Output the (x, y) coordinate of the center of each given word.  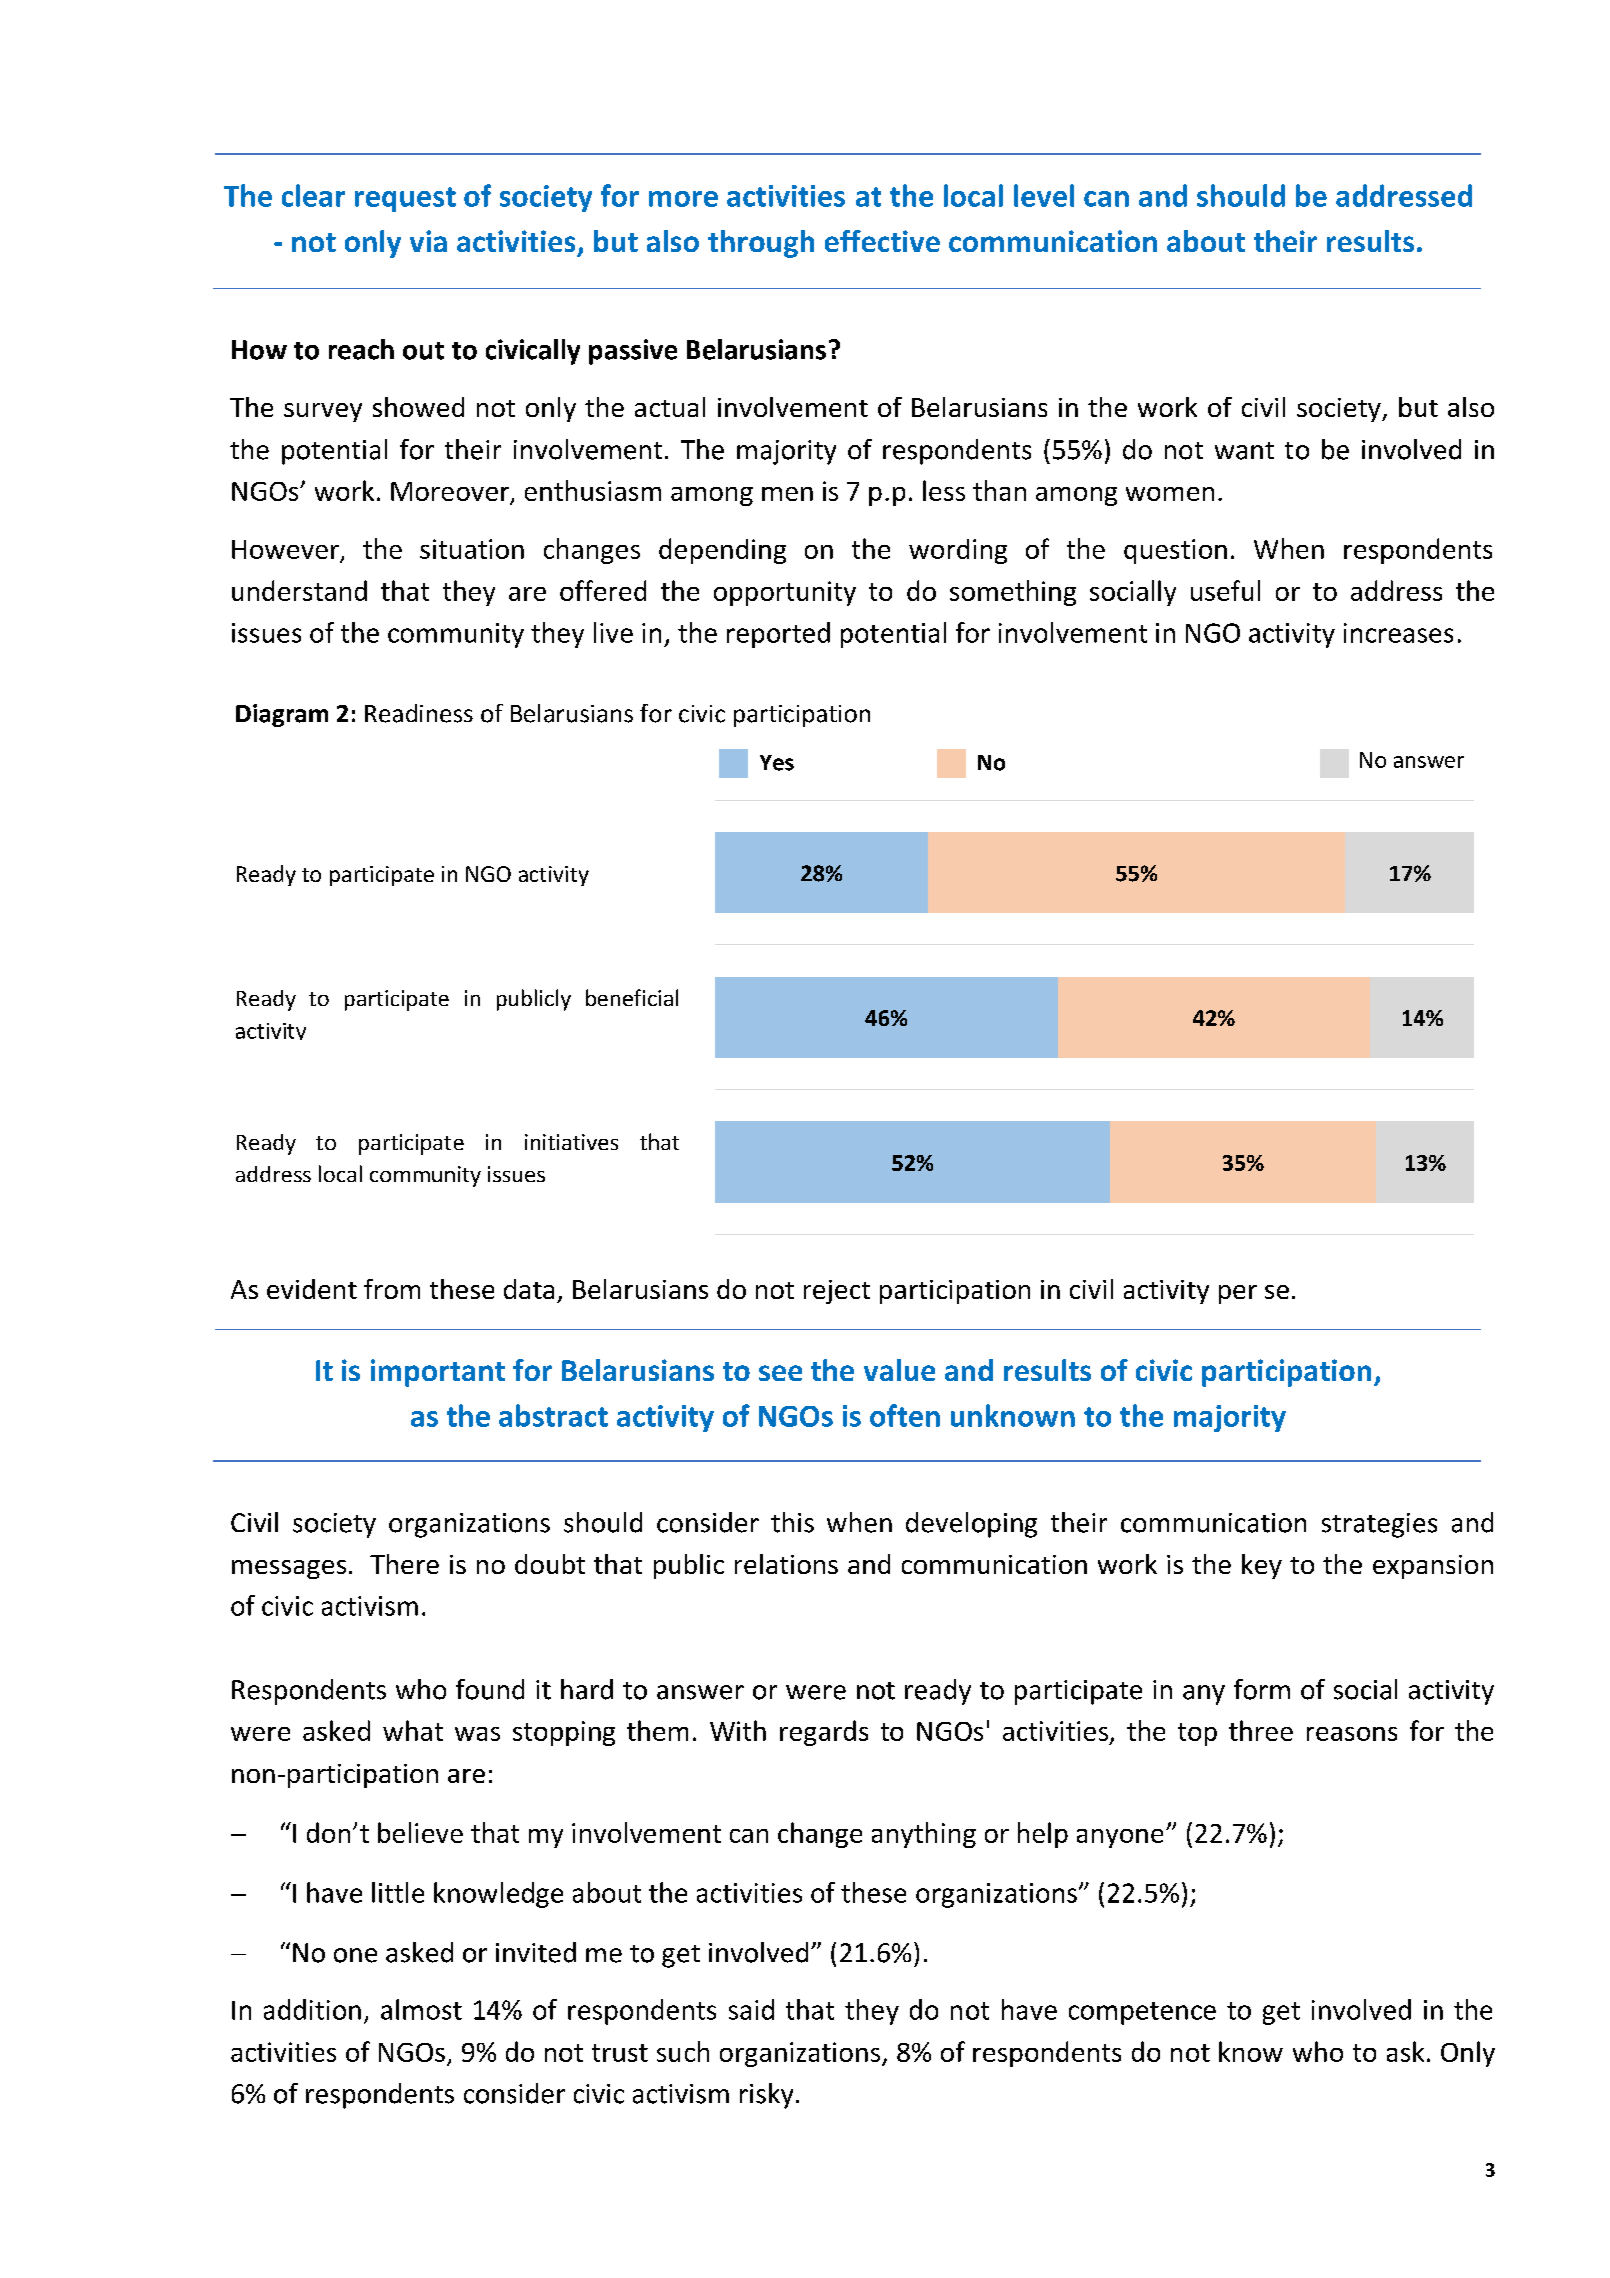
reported (778, 635)
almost (421, 2009)
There (404, 1564)
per (1238, 1294)
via (428, 241)
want (1244, 451)
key (1262, 1566)
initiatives (571, 1142)
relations (786, 1564)
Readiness (419, 713)
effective (882, 241)
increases (1398, 633)
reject (837, 1292)
